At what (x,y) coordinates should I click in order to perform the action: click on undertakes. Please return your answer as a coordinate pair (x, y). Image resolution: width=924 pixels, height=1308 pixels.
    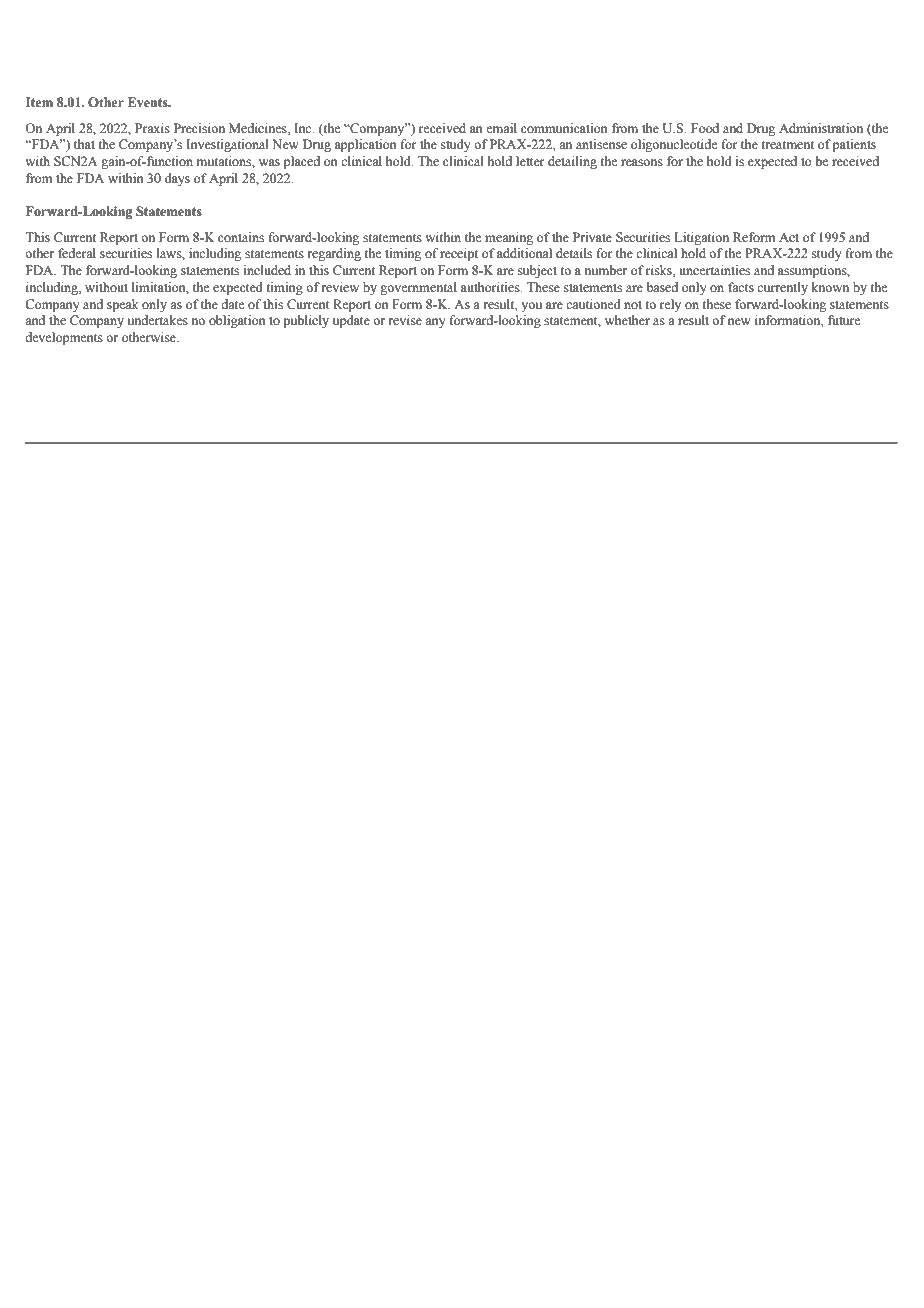
    Looking at the image, I should click on (158, 320).
